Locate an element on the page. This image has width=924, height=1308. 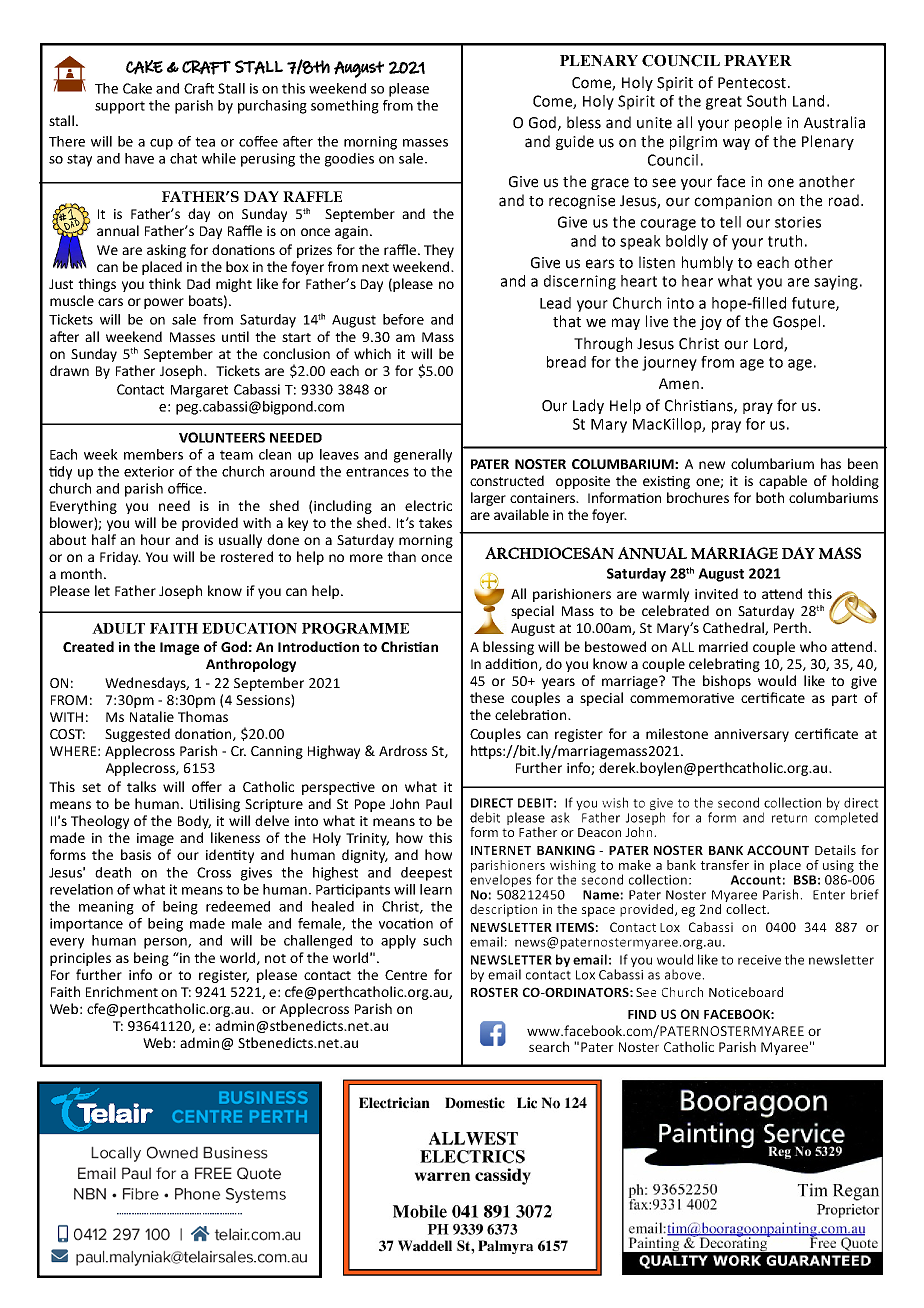
Enrichment is located at coordinates (122, 991).
